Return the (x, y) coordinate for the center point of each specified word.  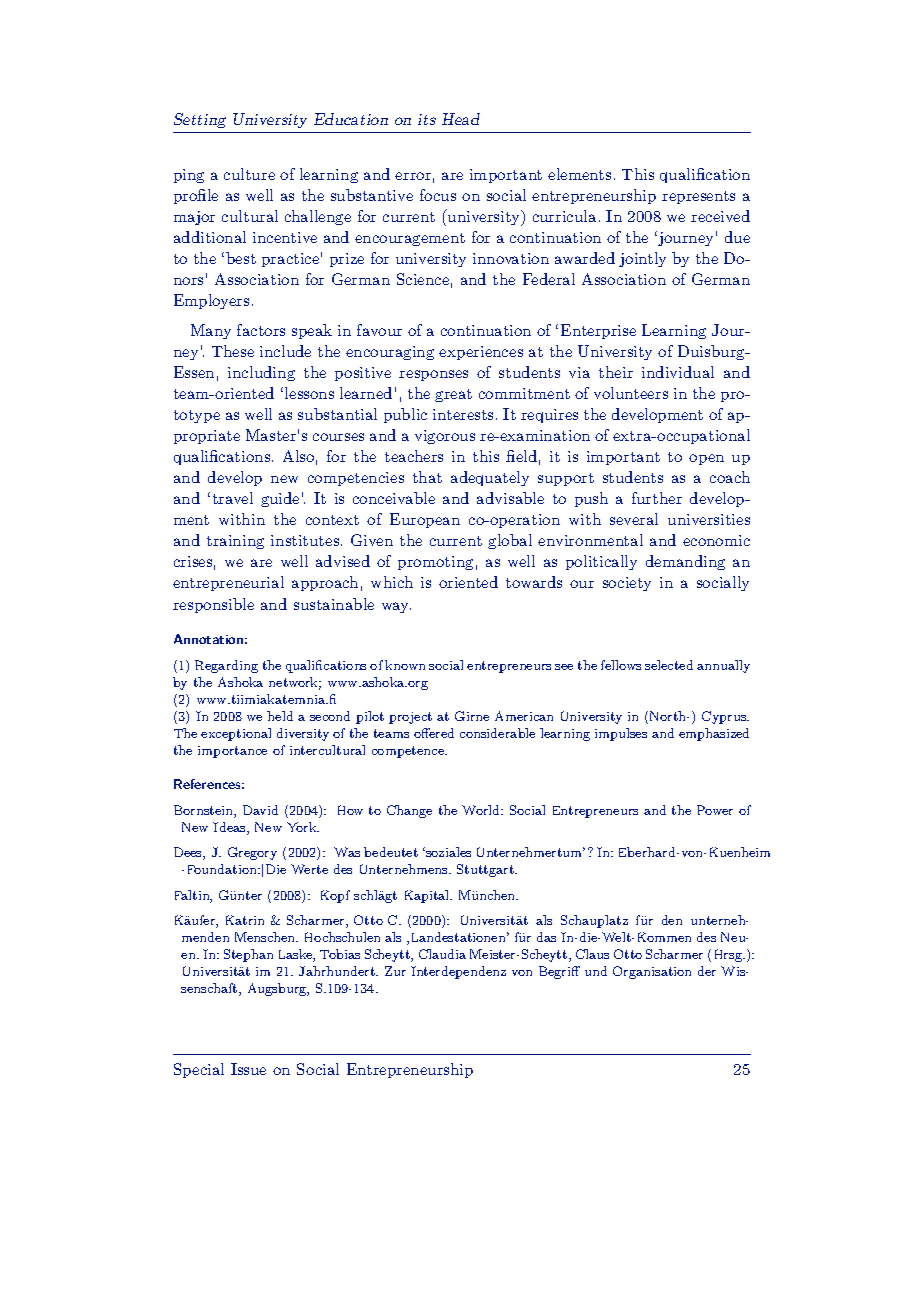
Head (461, 119)
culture (249, 174)
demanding (685, 562)
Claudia (442, 954)
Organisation (652, 972)
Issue (248, 1069)
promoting (435, 563)
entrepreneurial (228, 583)
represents (698, 197)
